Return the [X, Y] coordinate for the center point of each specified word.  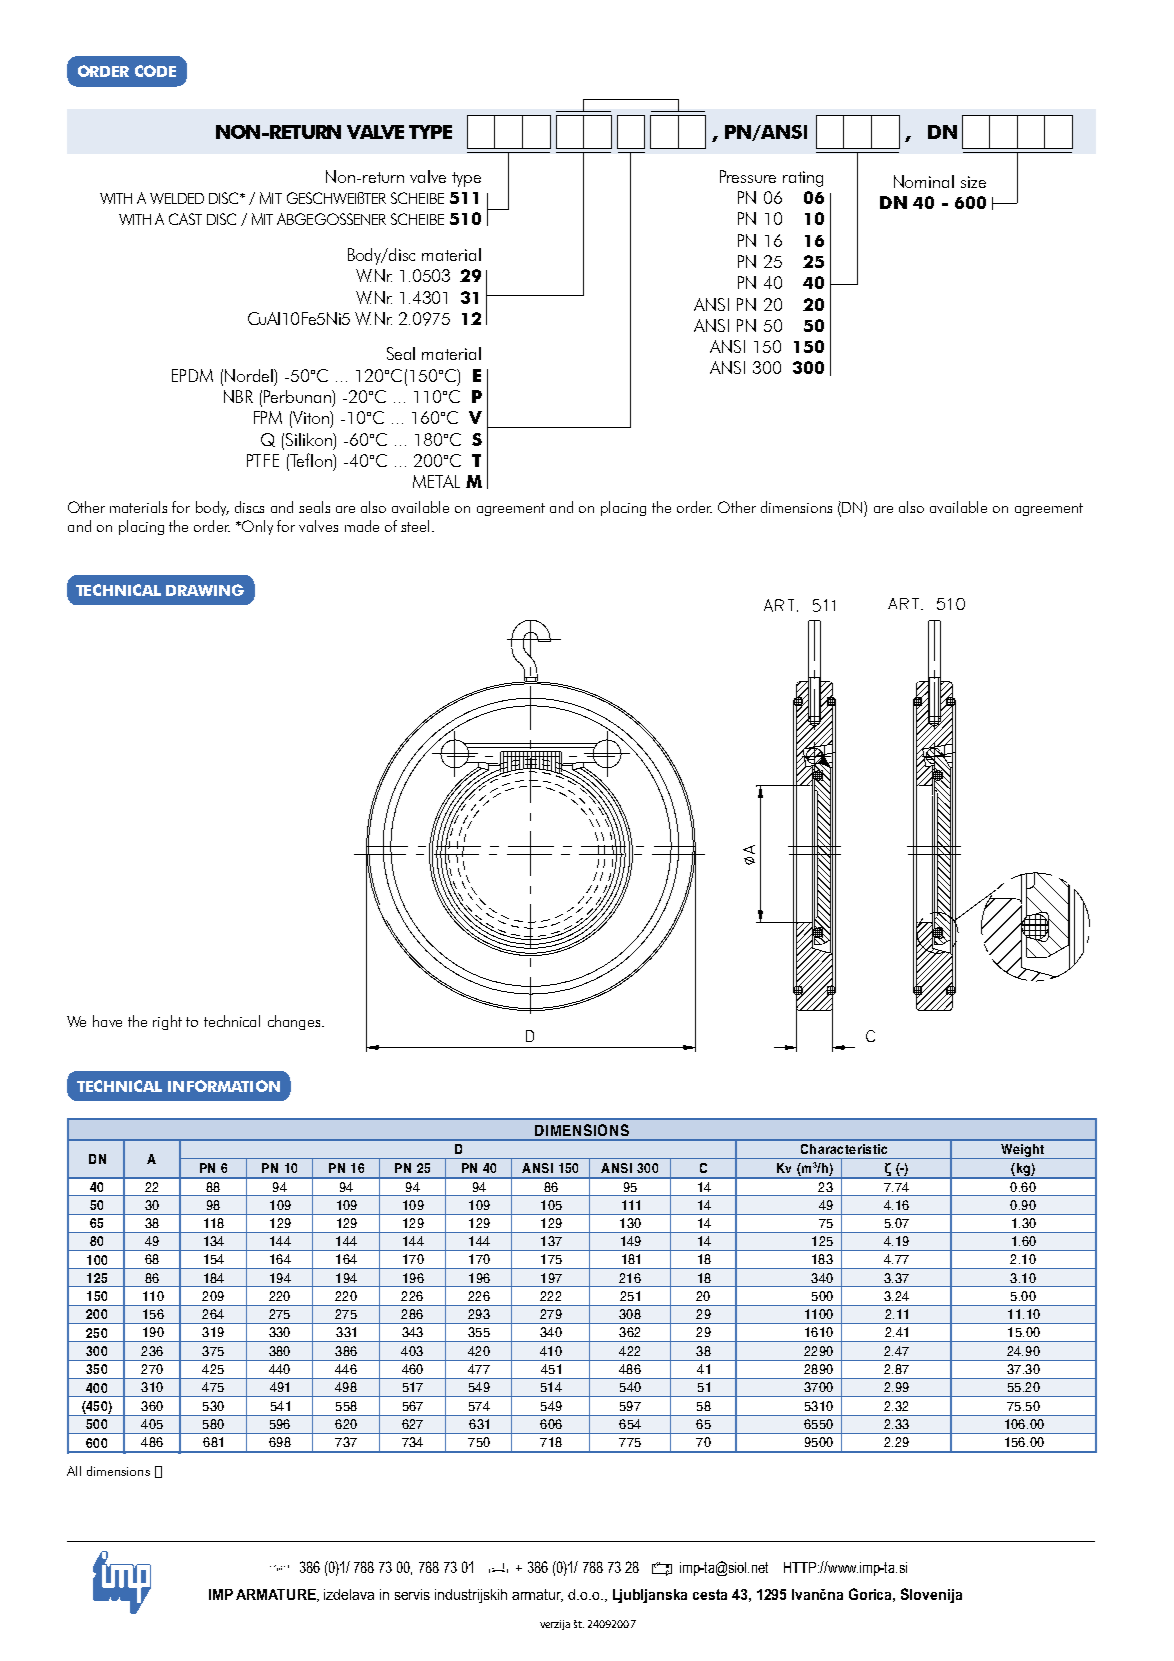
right [167, 1022]
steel [415, 526]
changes [296, 1022]
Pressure [748, 176]
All [74, 1471]
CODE [155, 71]
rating [803, 179]
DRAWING [205, 590]
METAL [436, 481]
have [107, 1021]
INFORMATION [224, 1086]
